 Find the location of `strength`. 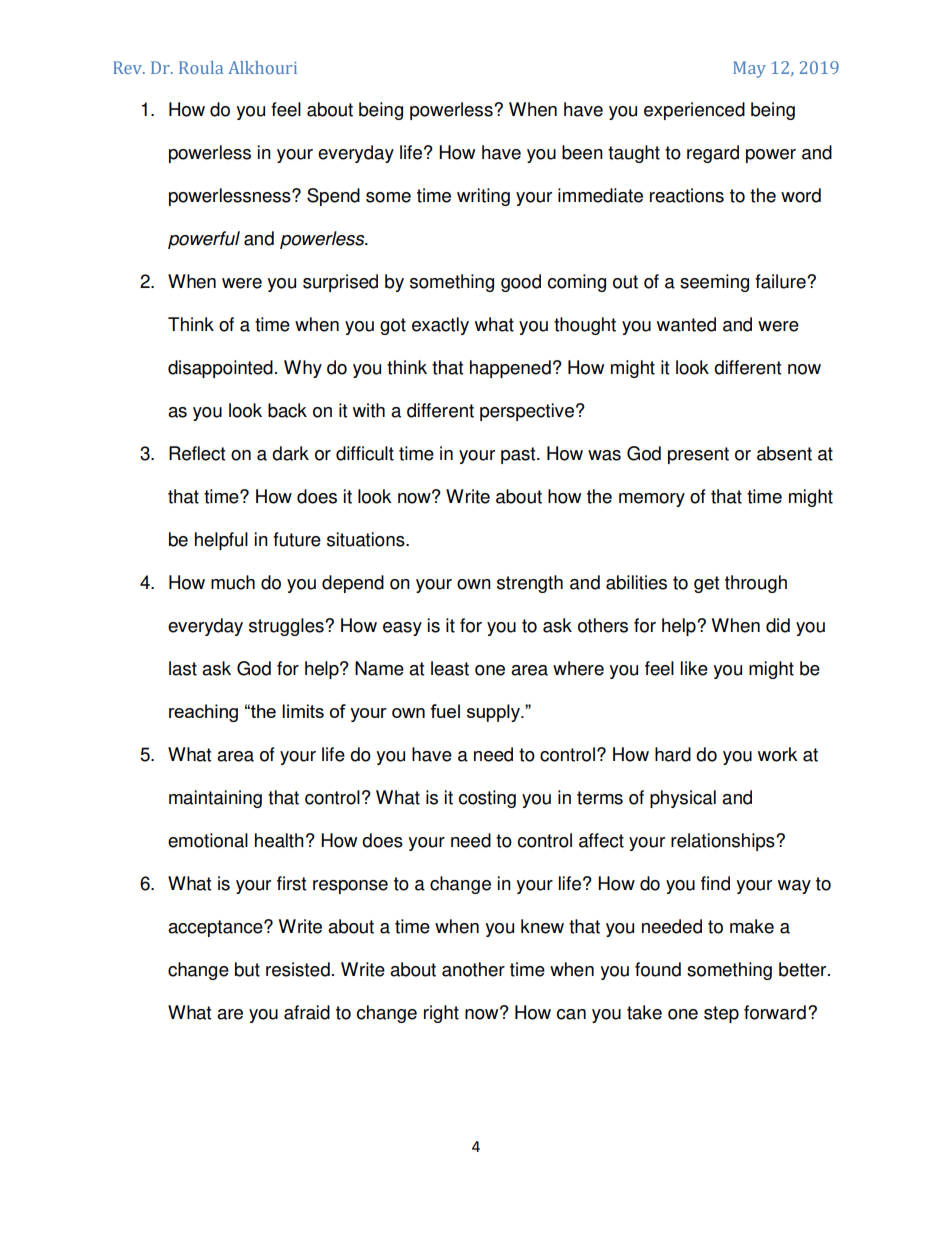

strength is located at coordinates (530, 584).
